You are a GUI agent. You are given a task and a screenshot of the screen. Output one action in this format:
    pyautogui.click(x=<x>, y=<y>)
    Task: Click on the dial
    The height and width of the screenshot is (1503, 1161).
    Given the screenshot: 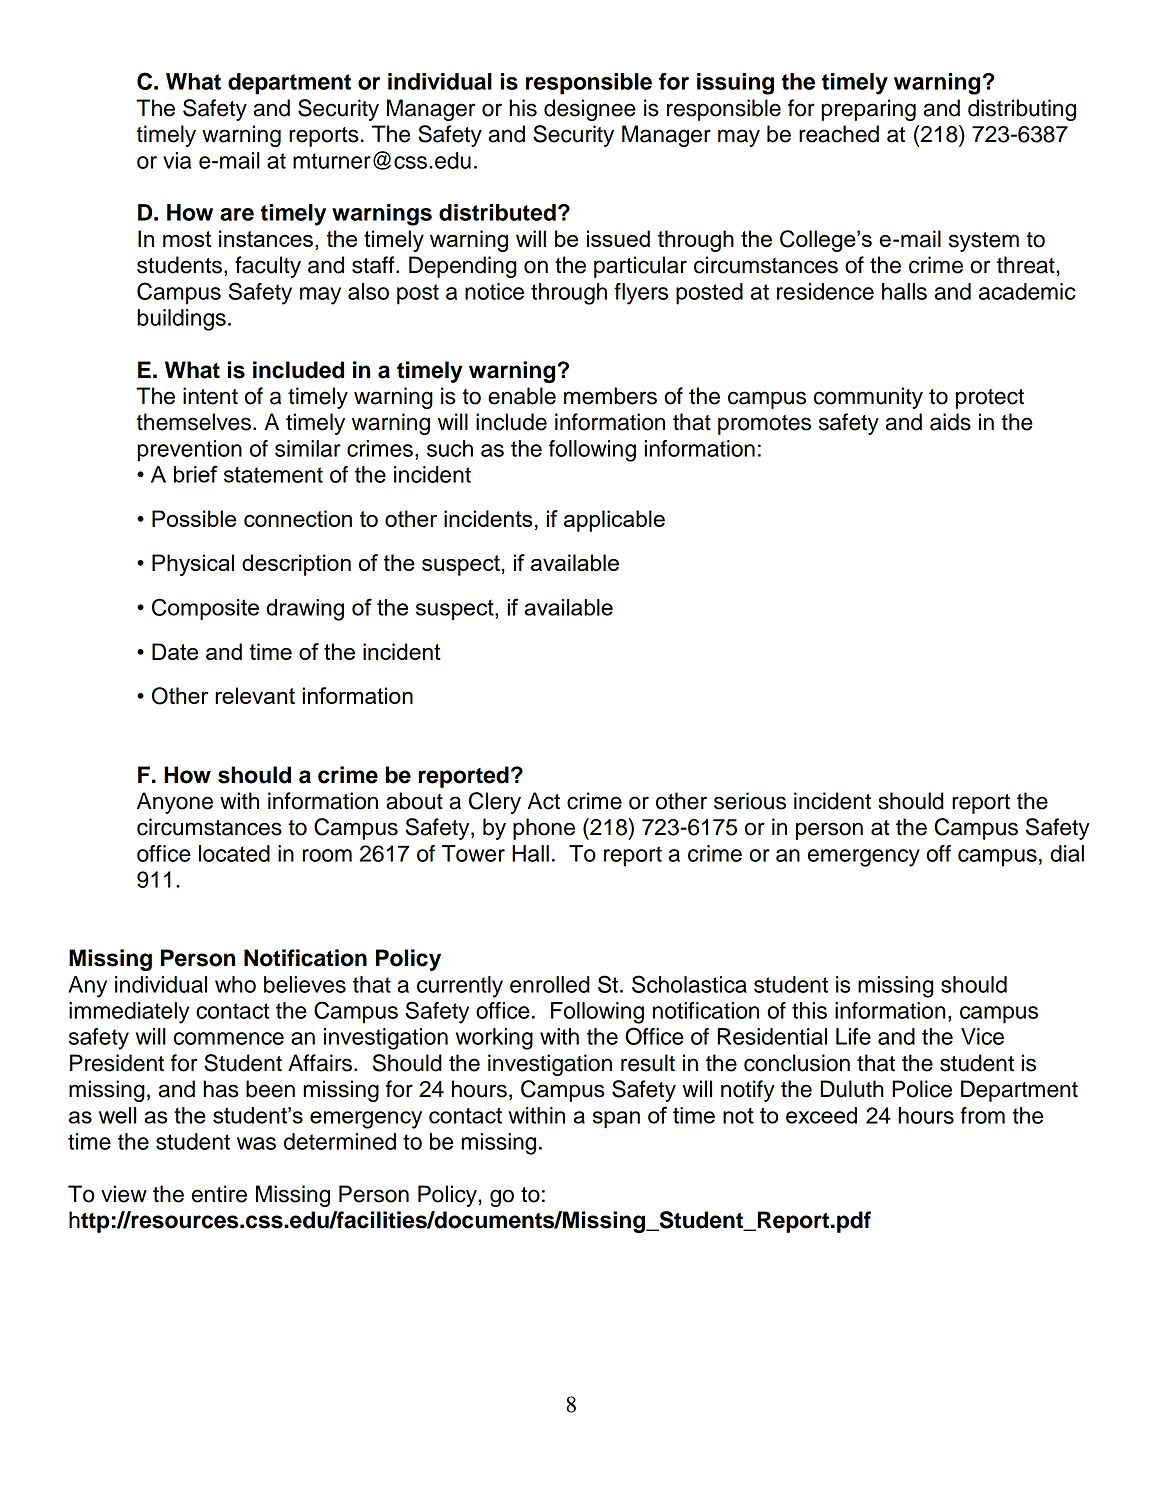 What is the action you would take?
    pyautogui.click(x=1067, y=853)
